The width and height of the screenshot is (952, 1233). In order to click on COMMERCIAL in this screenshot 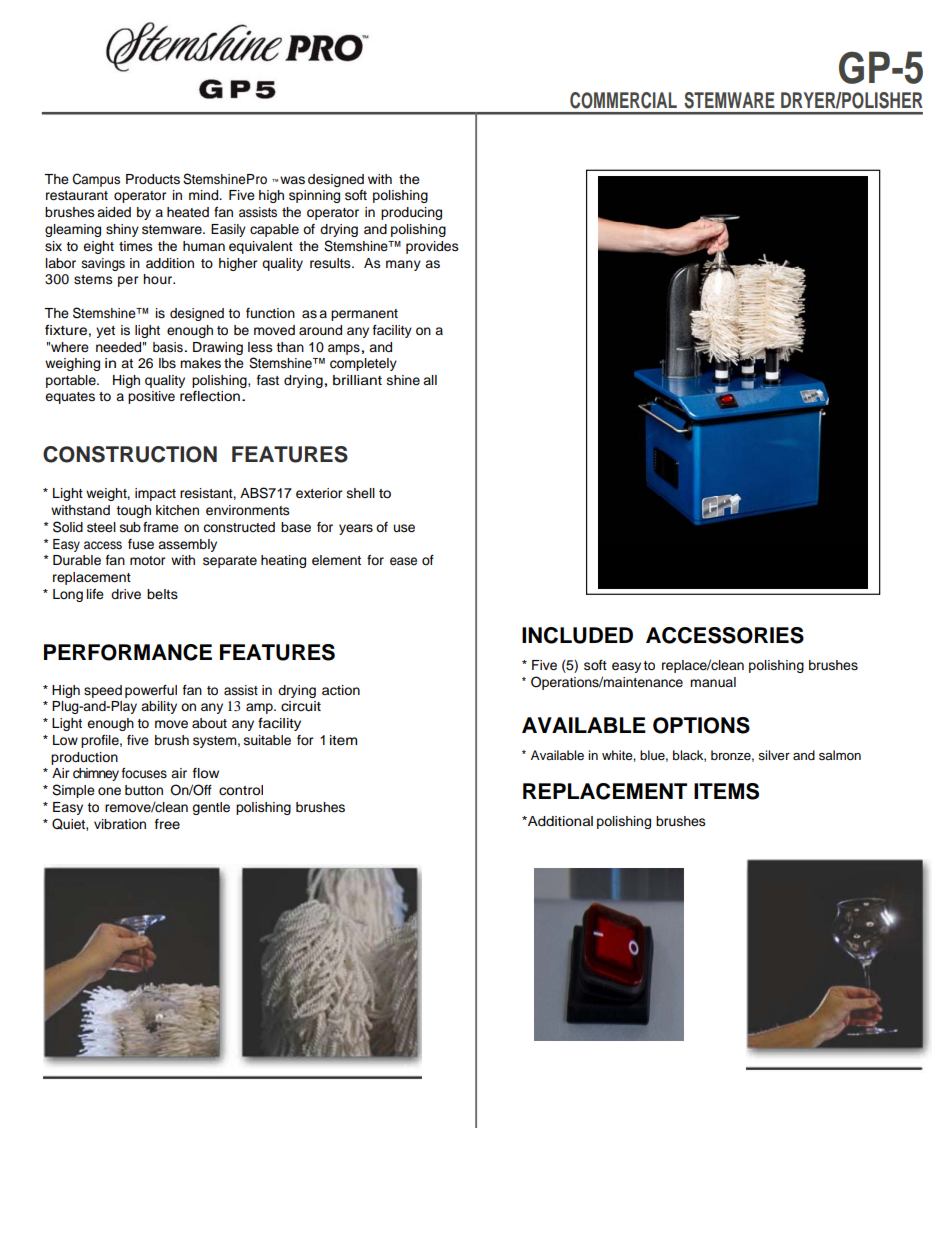, I will do `click(623, 100)`.
